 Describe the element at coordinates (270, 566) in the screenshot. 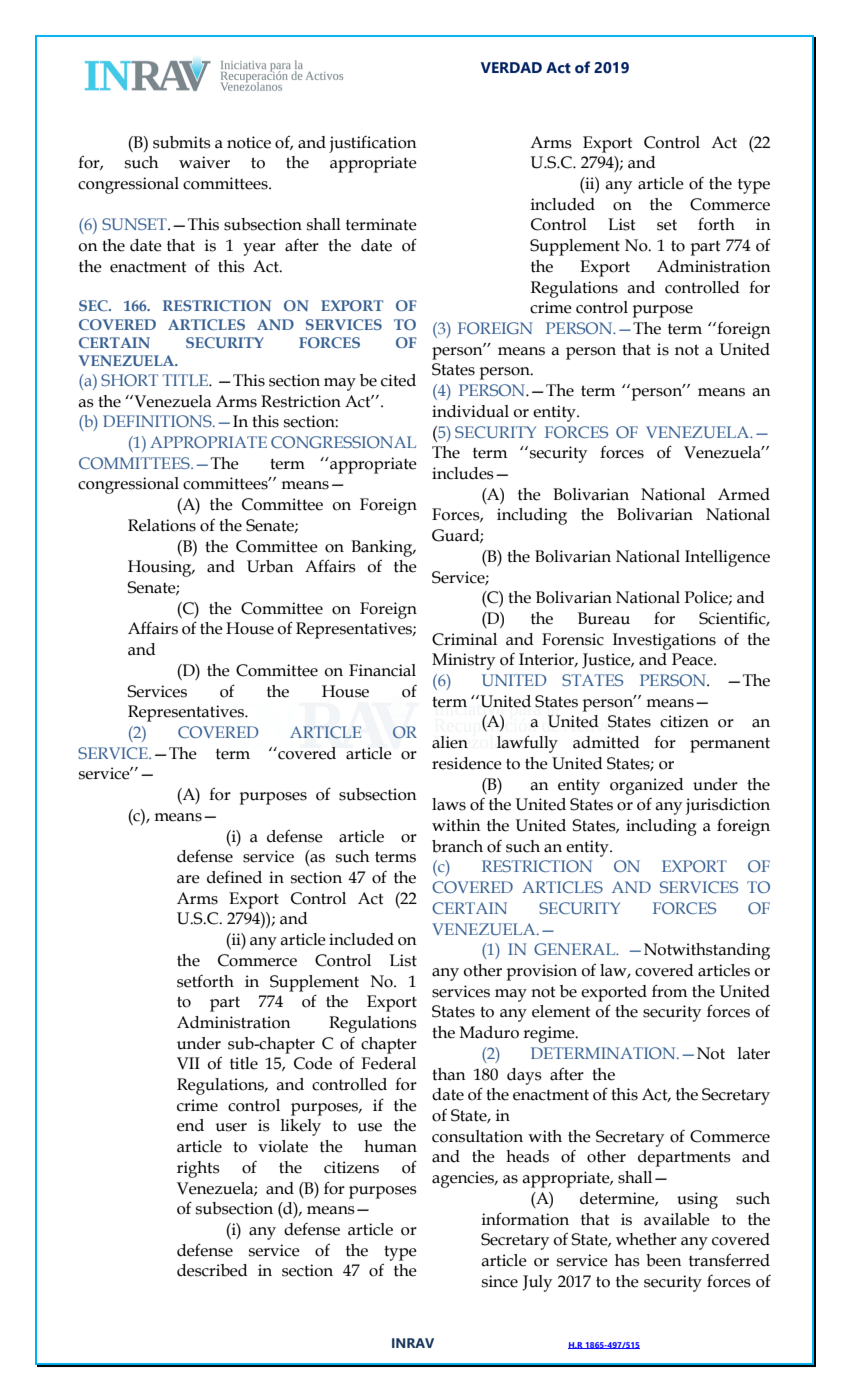

I see `Urban` at that location.
